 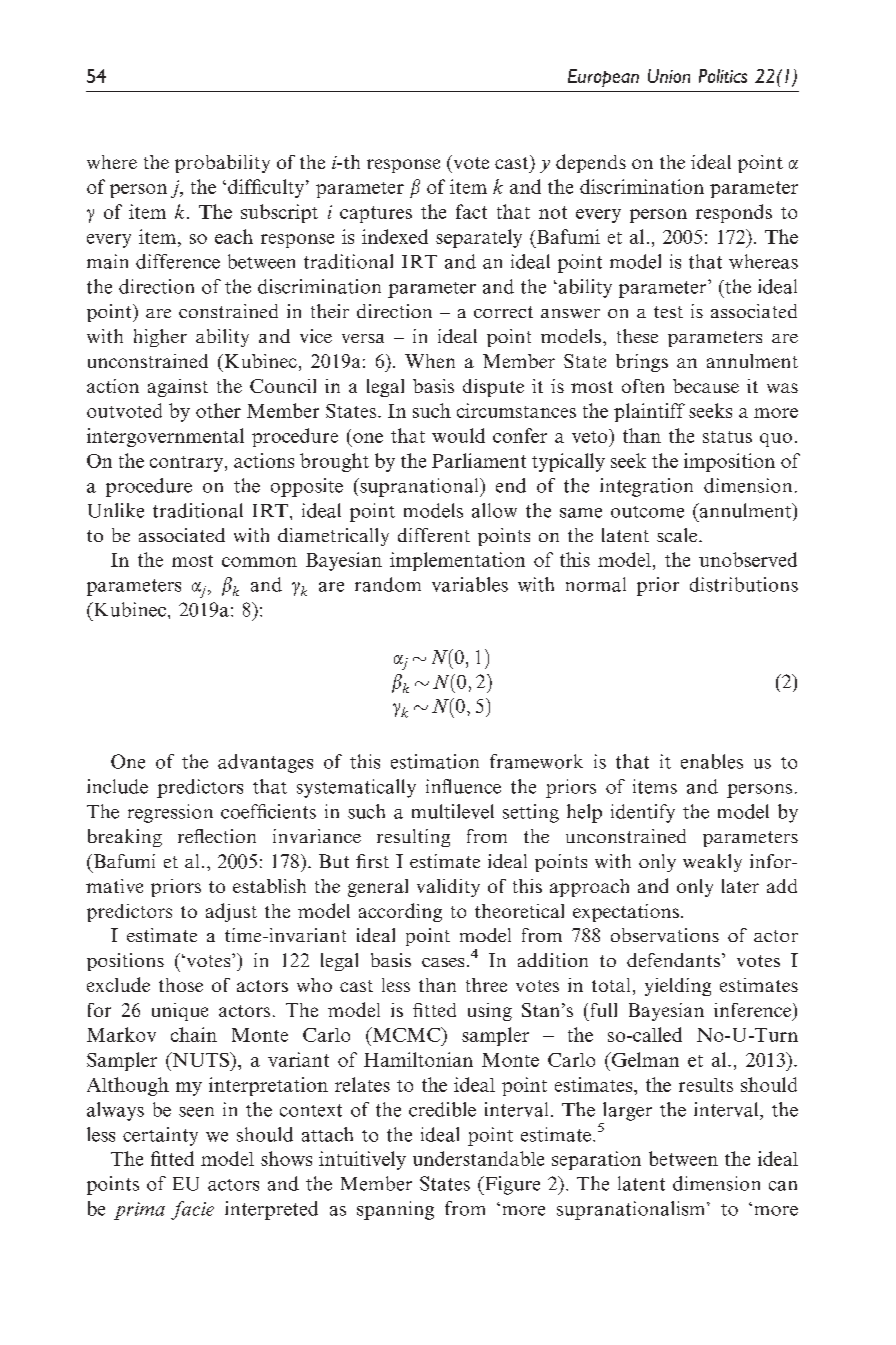 What do you see at coordinates (471, 211) in the page?
I see `fact` at bounding box center [471, 211].
